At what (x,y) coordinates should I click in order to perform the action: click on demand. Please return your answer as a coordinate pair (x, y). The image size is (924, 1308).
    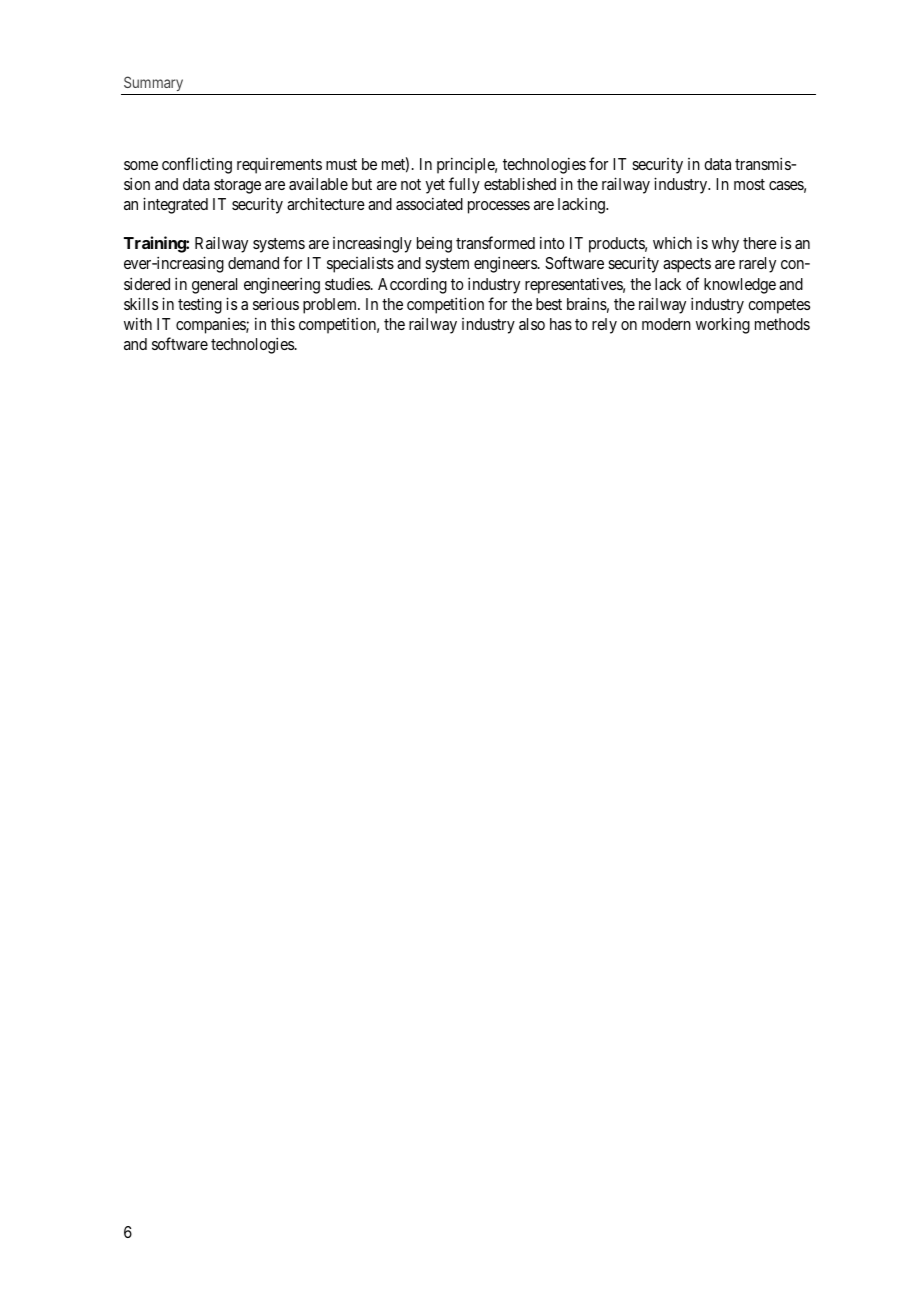
    Looking at the image, I should click on (253, 263).
